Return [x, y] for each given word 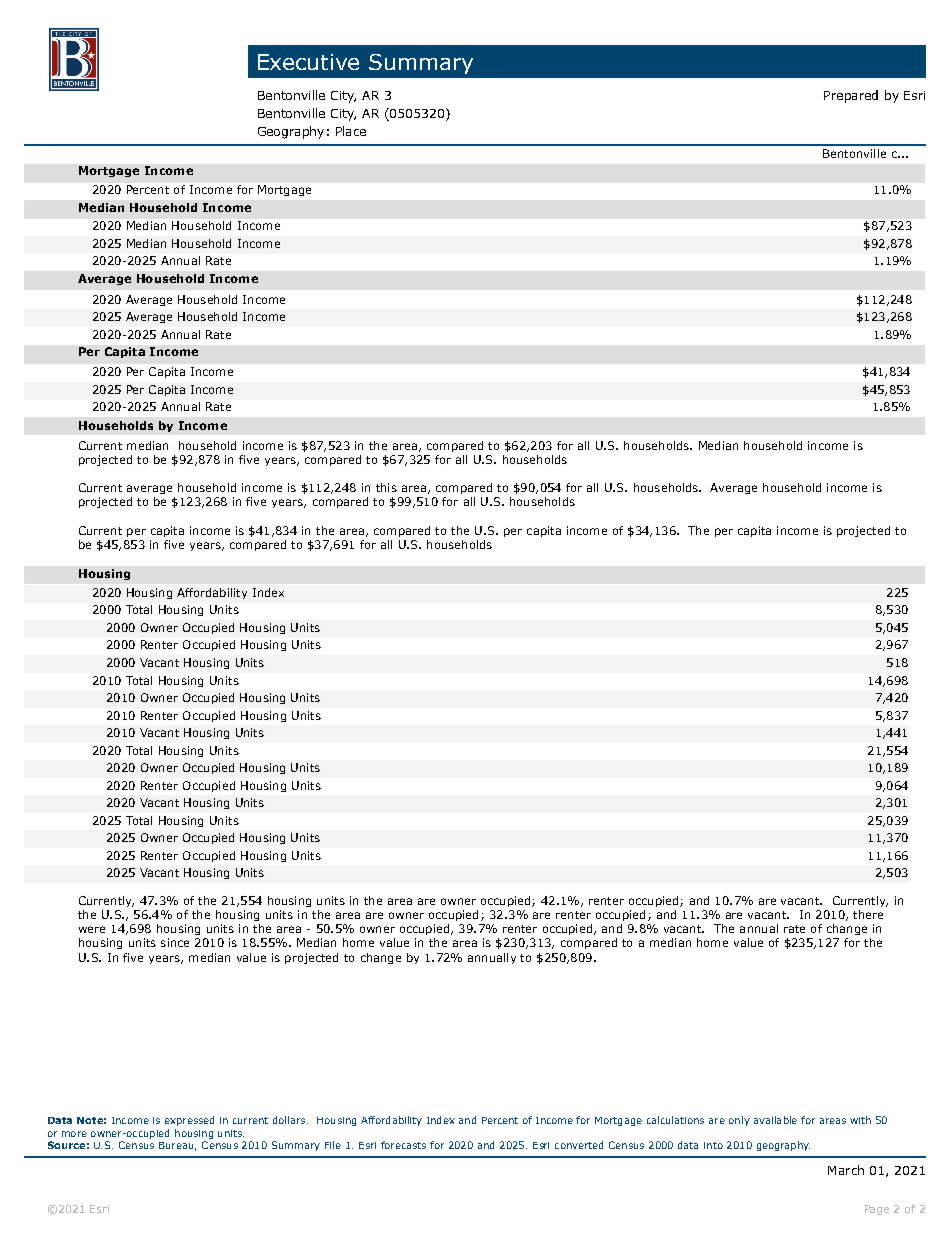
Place [351, 131]
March [846, 1170]
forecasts [403, 1145]
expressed [189, 1121]
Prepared [851, 96]
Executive [308, 62]
